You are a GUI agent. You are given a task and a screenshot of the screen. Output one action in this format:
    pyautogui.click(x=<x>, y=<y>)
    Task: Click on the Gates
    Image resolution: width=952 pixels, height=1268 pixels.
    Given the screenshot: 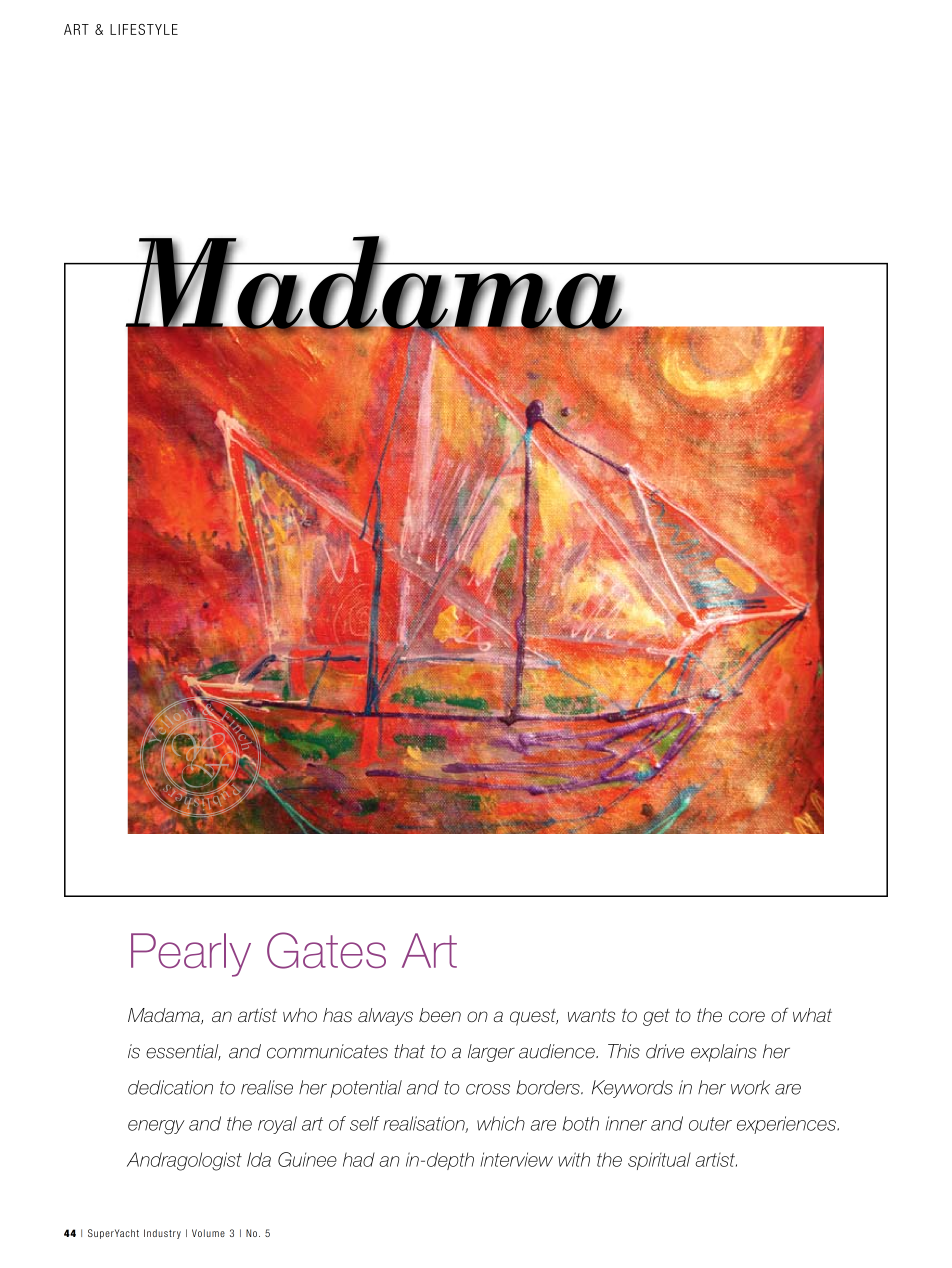 What is the action you would take?
    pyautogui.click(x=326, y=950)
